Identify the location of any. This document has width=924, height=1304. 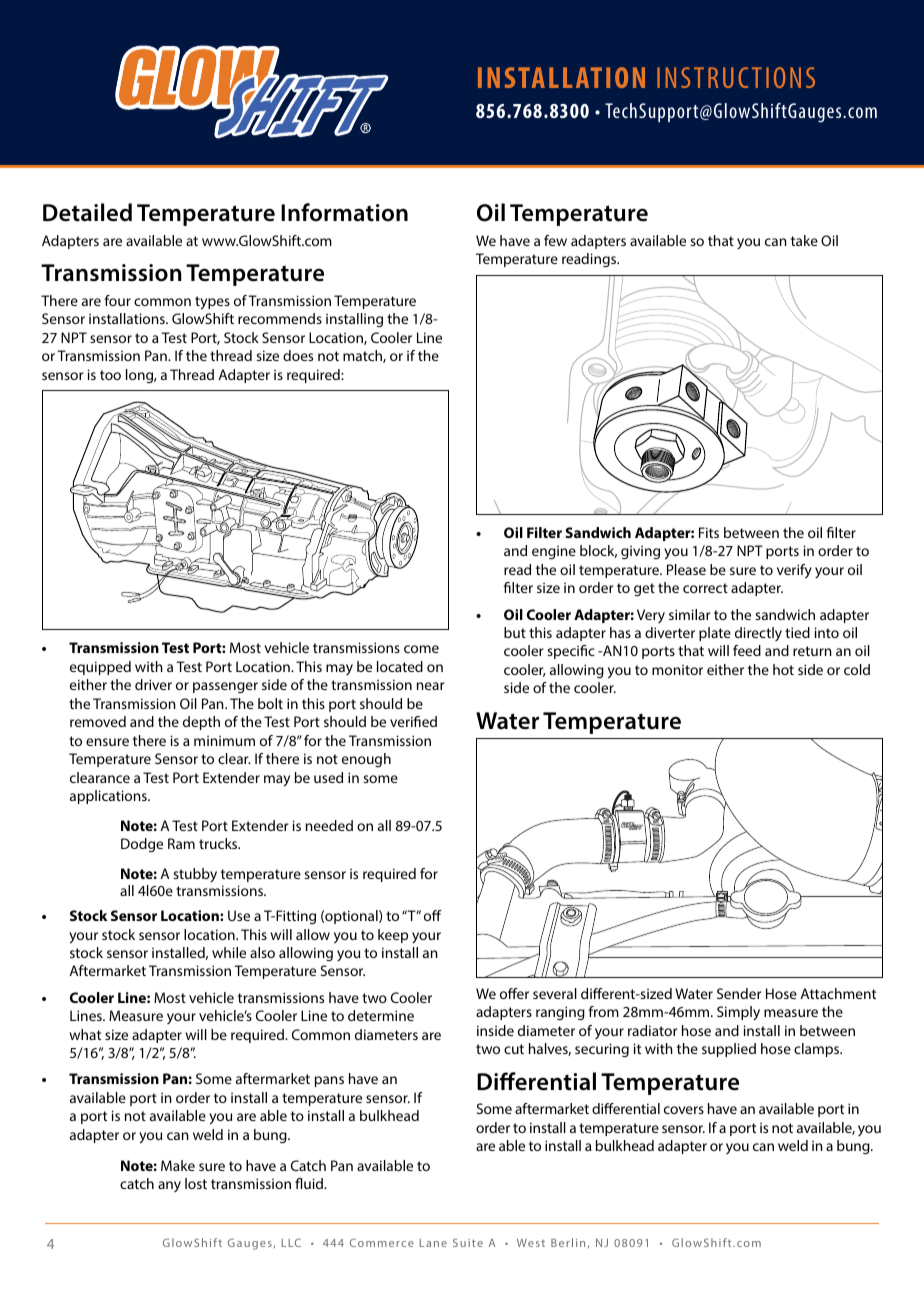
(169, 1186).
